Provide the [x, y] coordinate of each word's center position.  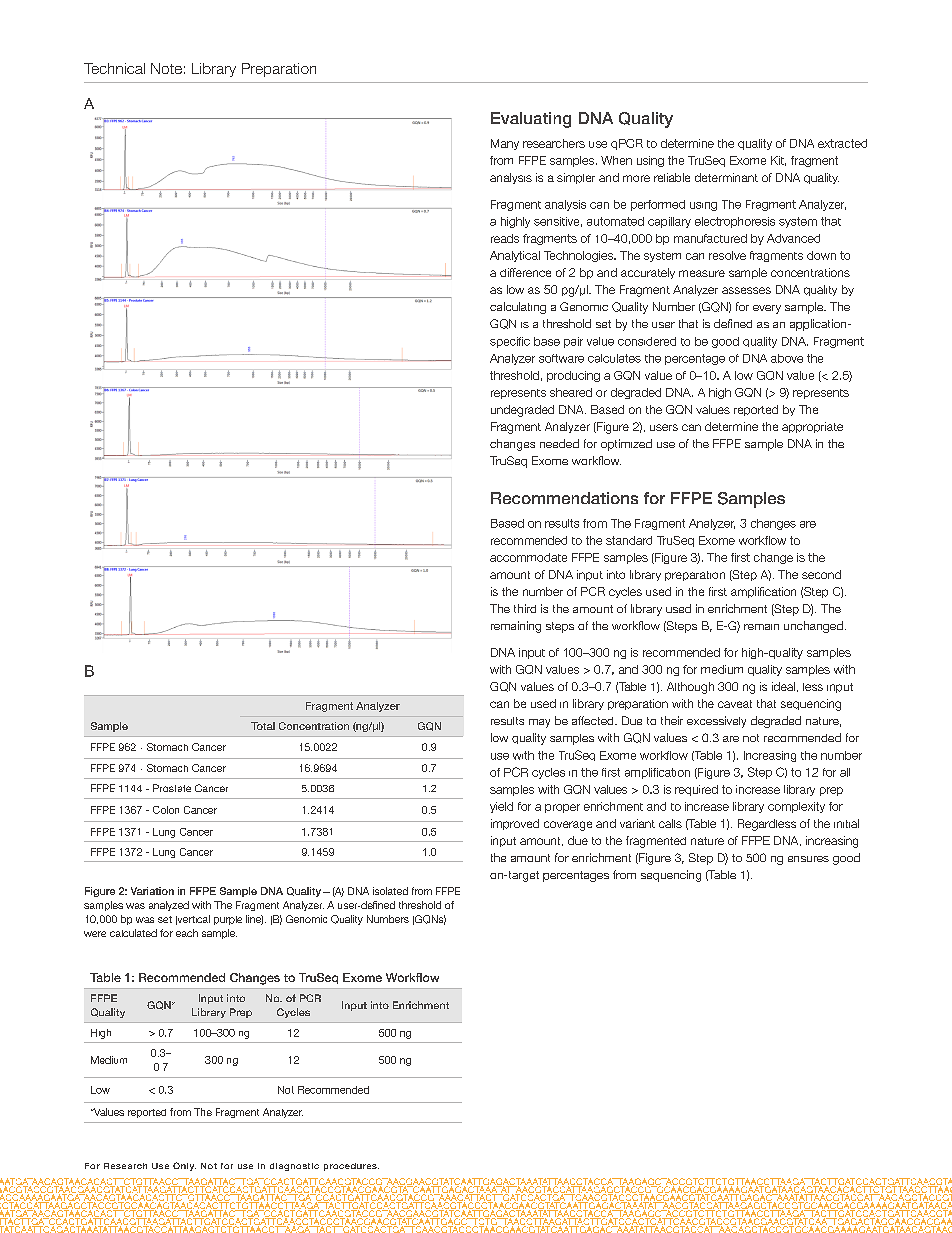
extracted [842, 143]
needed [559, 443]
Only [184, 1166]
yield [501, 807]
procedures [351, 1167]
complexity [796, 807]
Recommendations [564, 498]
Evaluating [531, 120]
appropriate [812, 427]
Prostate [172, 788]
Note [166, 68]
